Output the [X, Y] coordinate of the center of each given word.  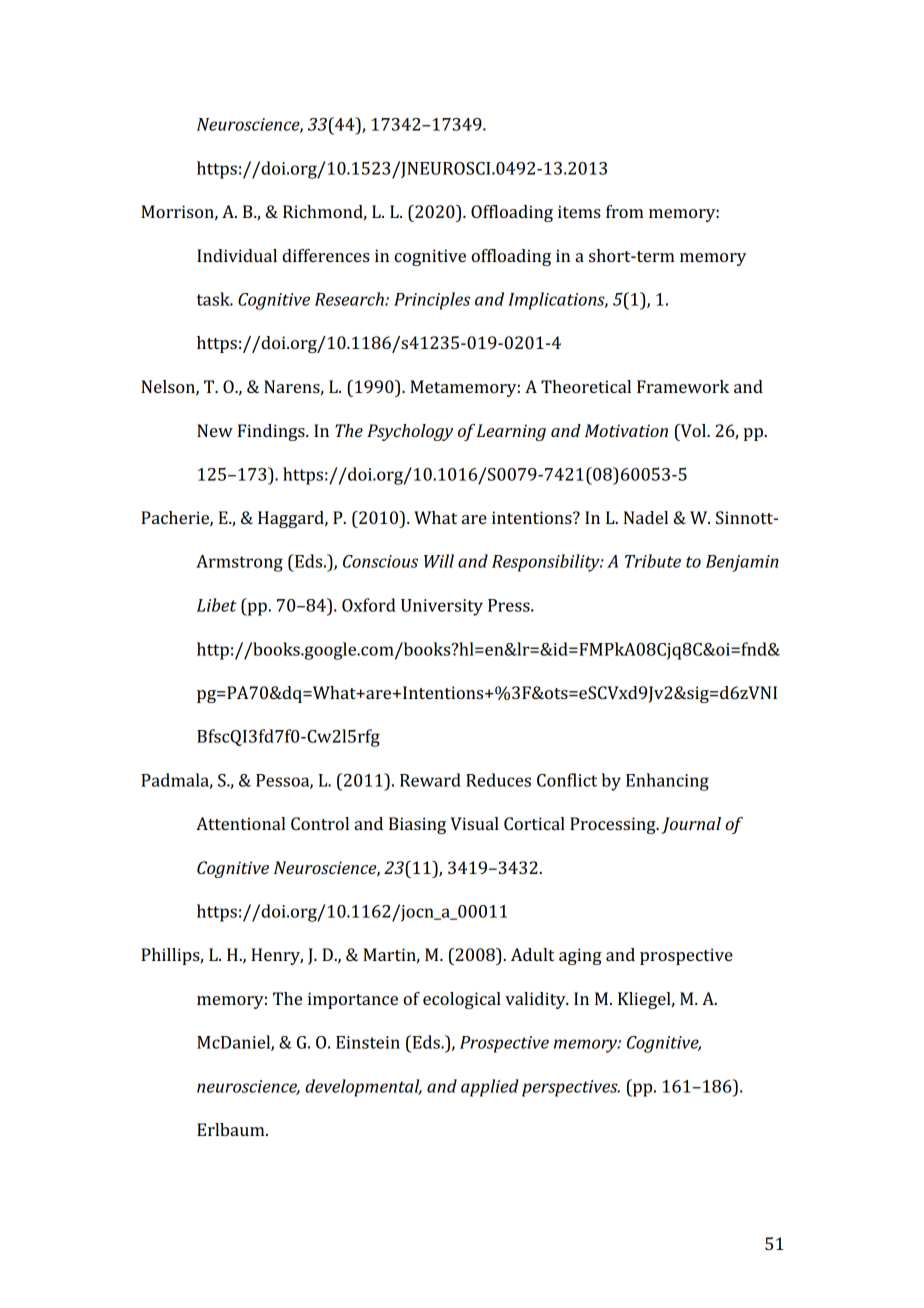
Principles [432, 301]
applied [490, 1088]
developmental [363, 1088]
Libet [217, 605]
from [624, 211]
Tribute [653, 561]
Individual [237, 255]
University [442, 607]
